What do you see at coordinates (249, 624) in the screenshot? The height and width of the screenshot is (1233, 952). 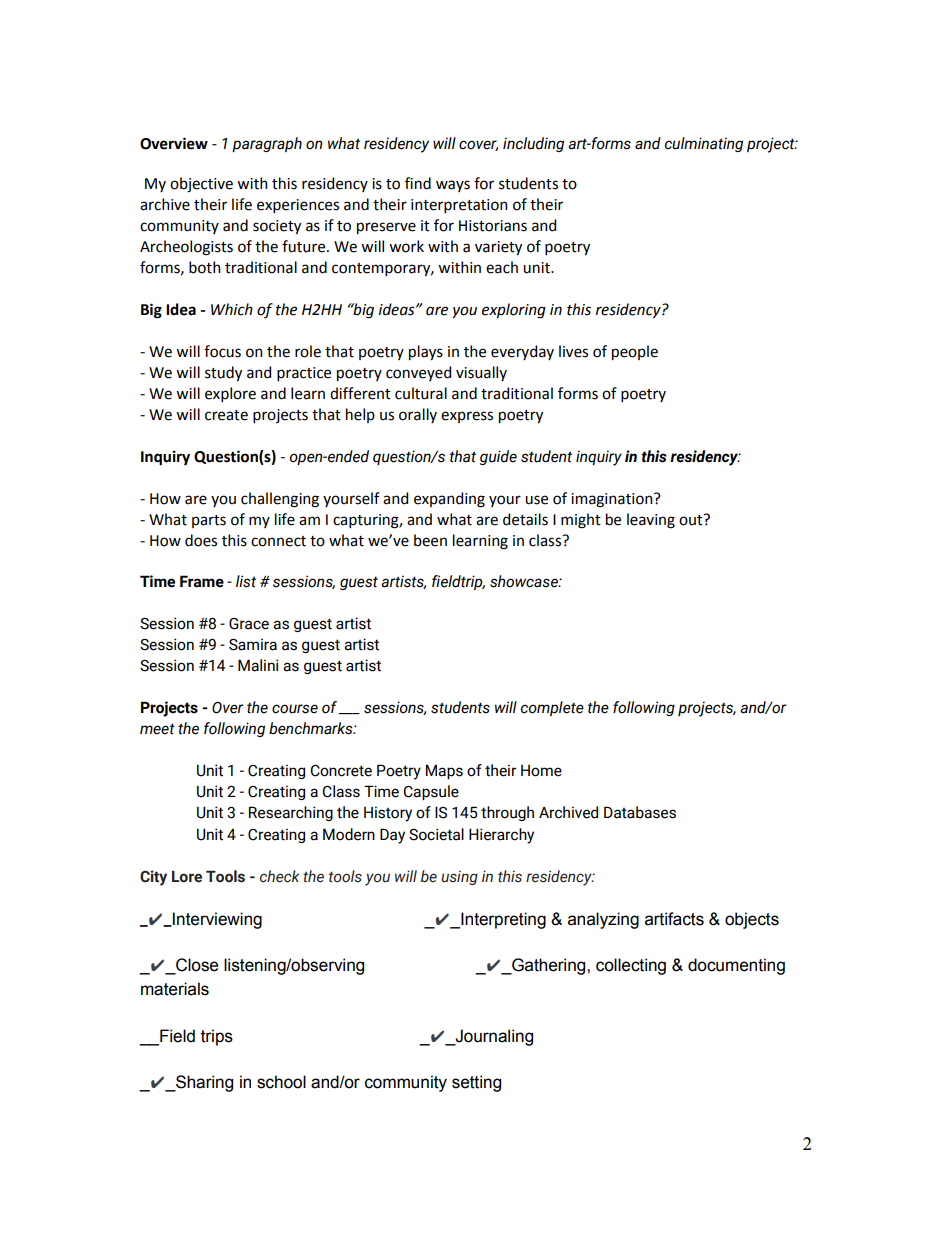 I see `Grace` at bounding box center [249, 624].
